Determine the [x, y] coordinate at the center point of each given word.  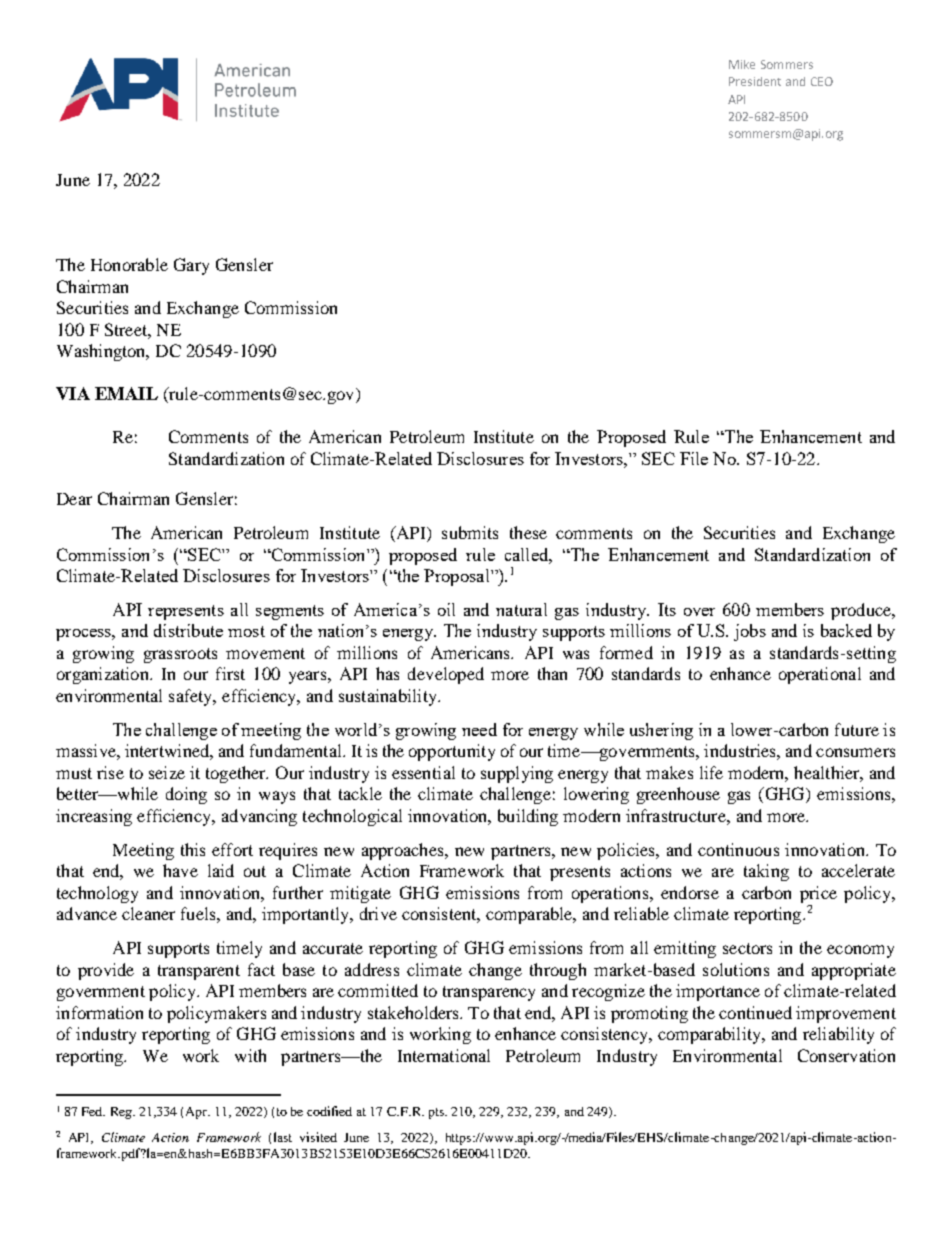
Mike [742, 64]
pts [437, 1113]
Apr [198, 1113]
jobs [750, 632]
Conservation [846, 1055]
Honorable [129, 264]
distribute [188, 630]
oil [446, 609]
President [755, 81]
